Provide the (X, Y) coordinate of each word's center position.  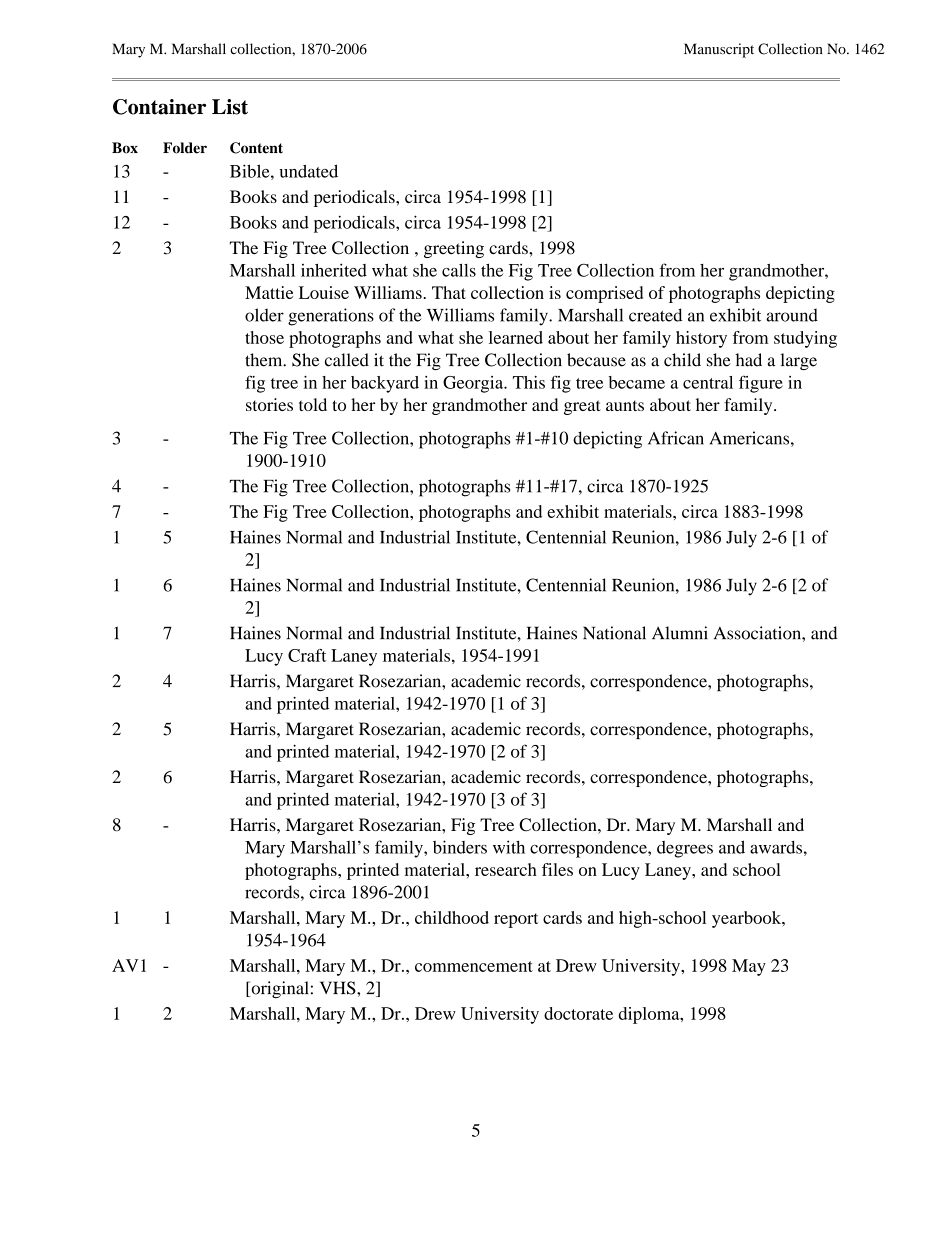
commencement (474, 966)
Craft (307, 655)
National (614, 633)
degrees (685, 849)
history (701, 339)
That (449, 292)
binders (460, 847)
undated (309, 171)
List (230, 107)
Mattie (269, 292)
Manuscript (719, 50)
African (676, 438)
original (279, 989)
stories (269, 404)
